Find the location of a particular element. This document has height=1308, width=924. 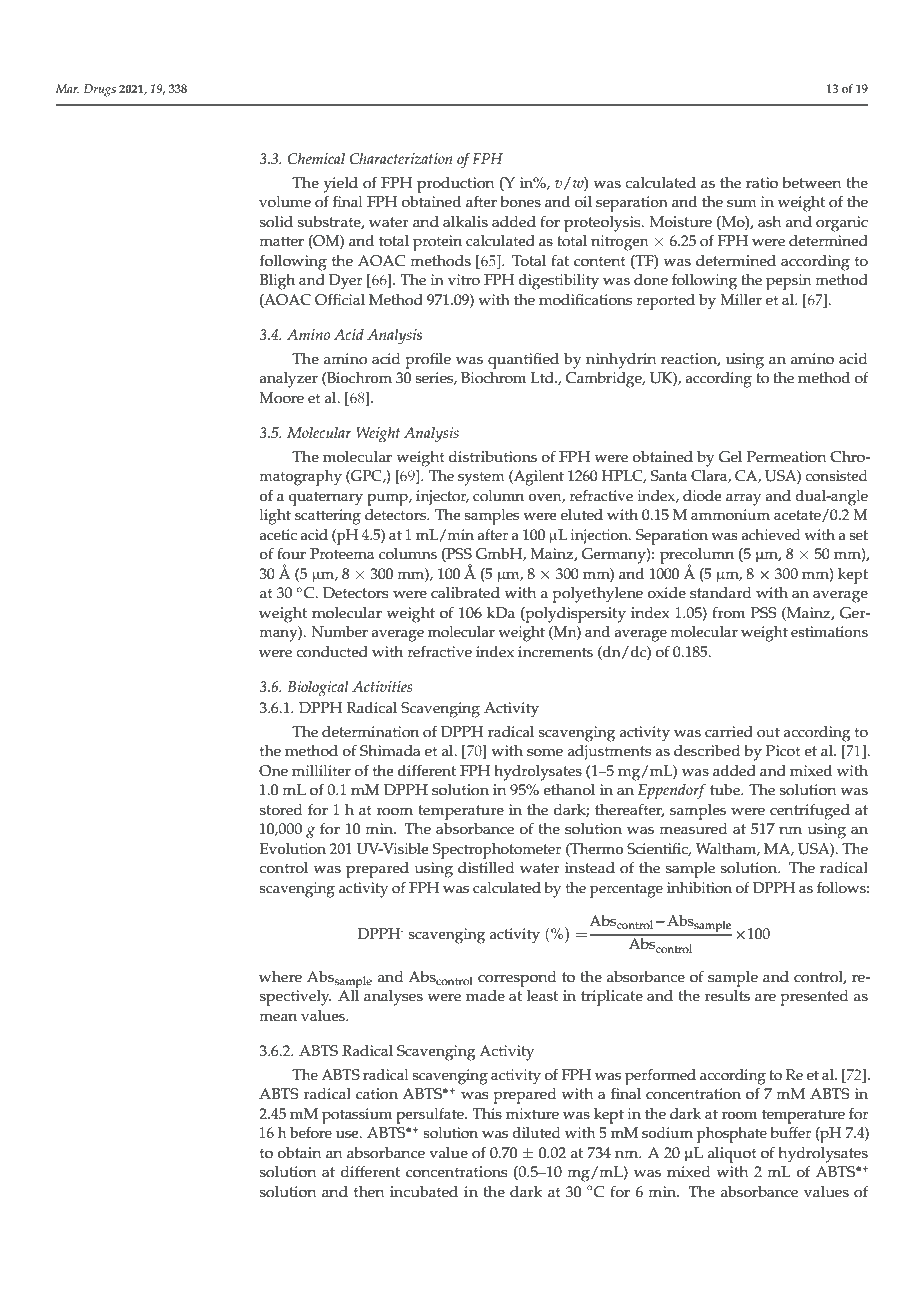

before is located at coordinates (311, 1133).
